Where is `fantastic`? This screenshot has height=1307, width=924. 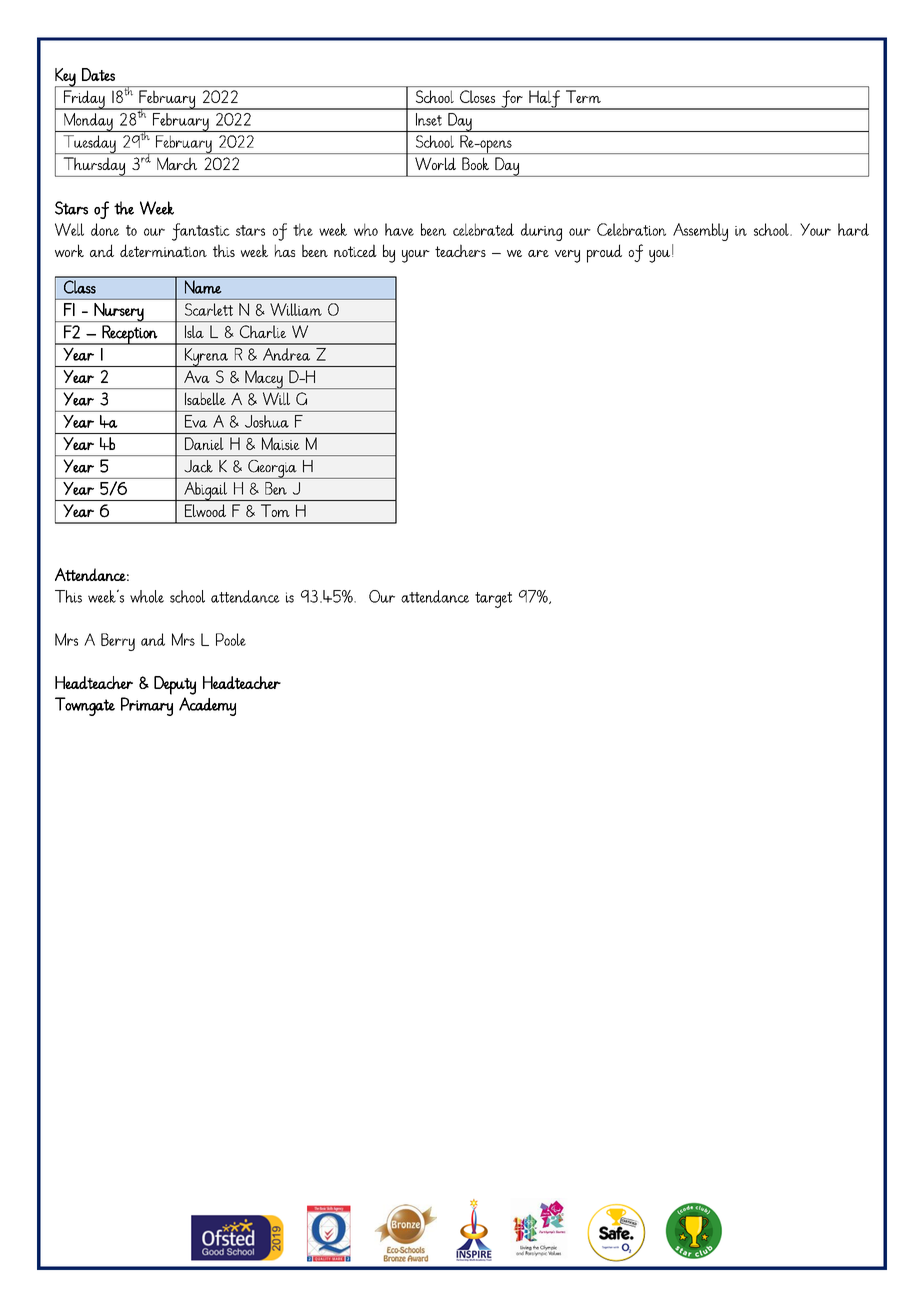 fantastic is located at coordinates (201, 232).
